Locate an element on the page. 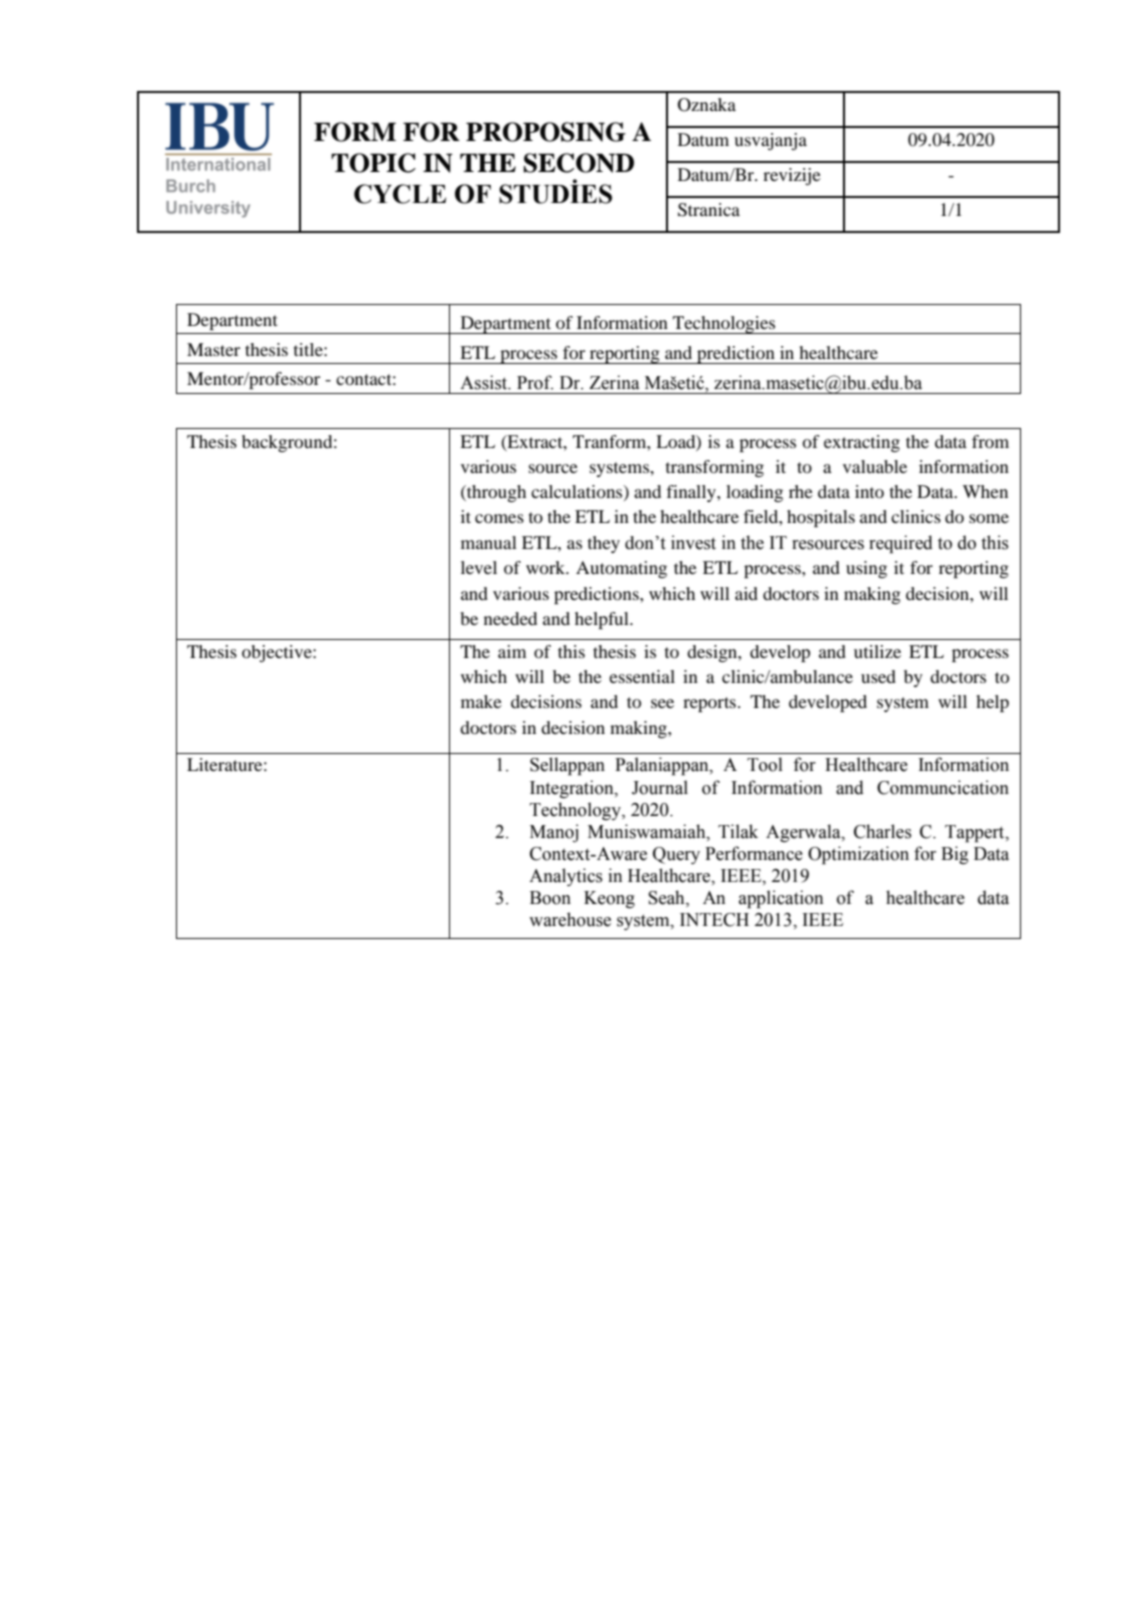 Image resolution: width=1142 pixels, height=1615 pixels. SECOND is located at coordinates (579, 163).
